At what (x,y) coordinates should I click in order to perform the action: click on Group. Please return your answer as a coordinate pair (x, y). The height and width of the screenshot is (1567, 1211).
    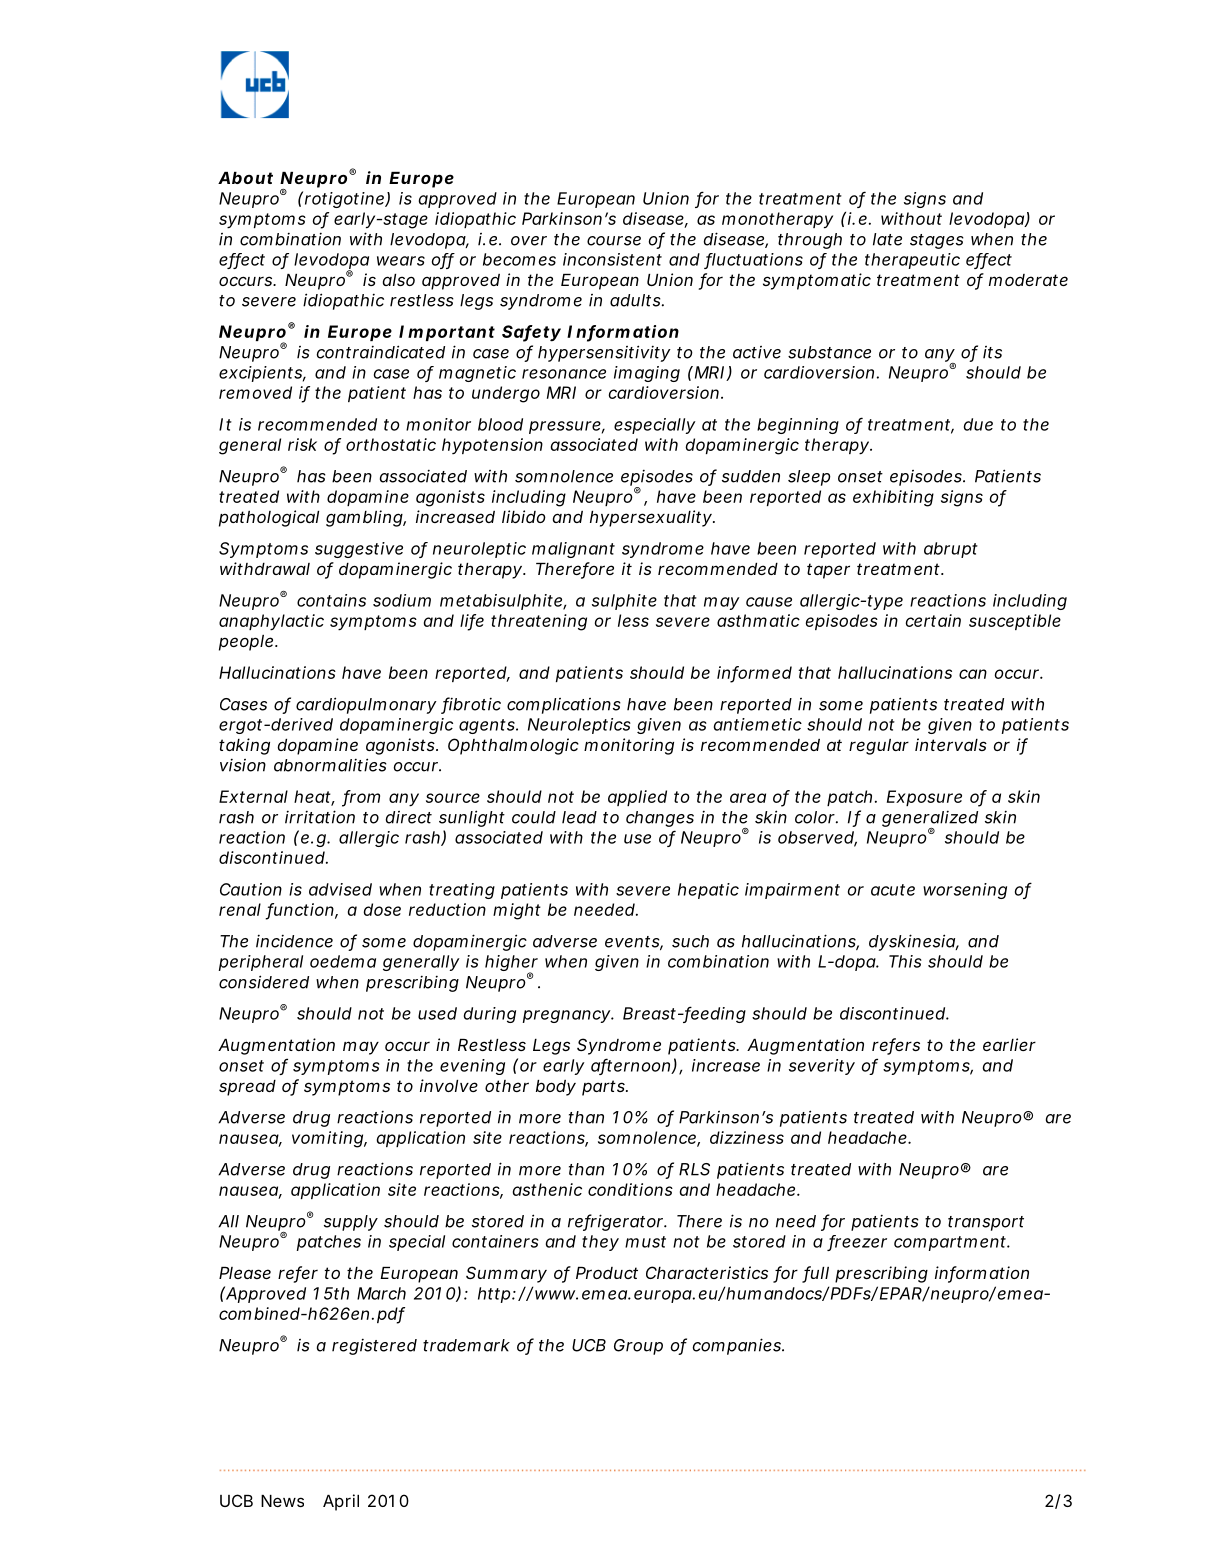
    Looking at the image, I should click on (638, 1347).
